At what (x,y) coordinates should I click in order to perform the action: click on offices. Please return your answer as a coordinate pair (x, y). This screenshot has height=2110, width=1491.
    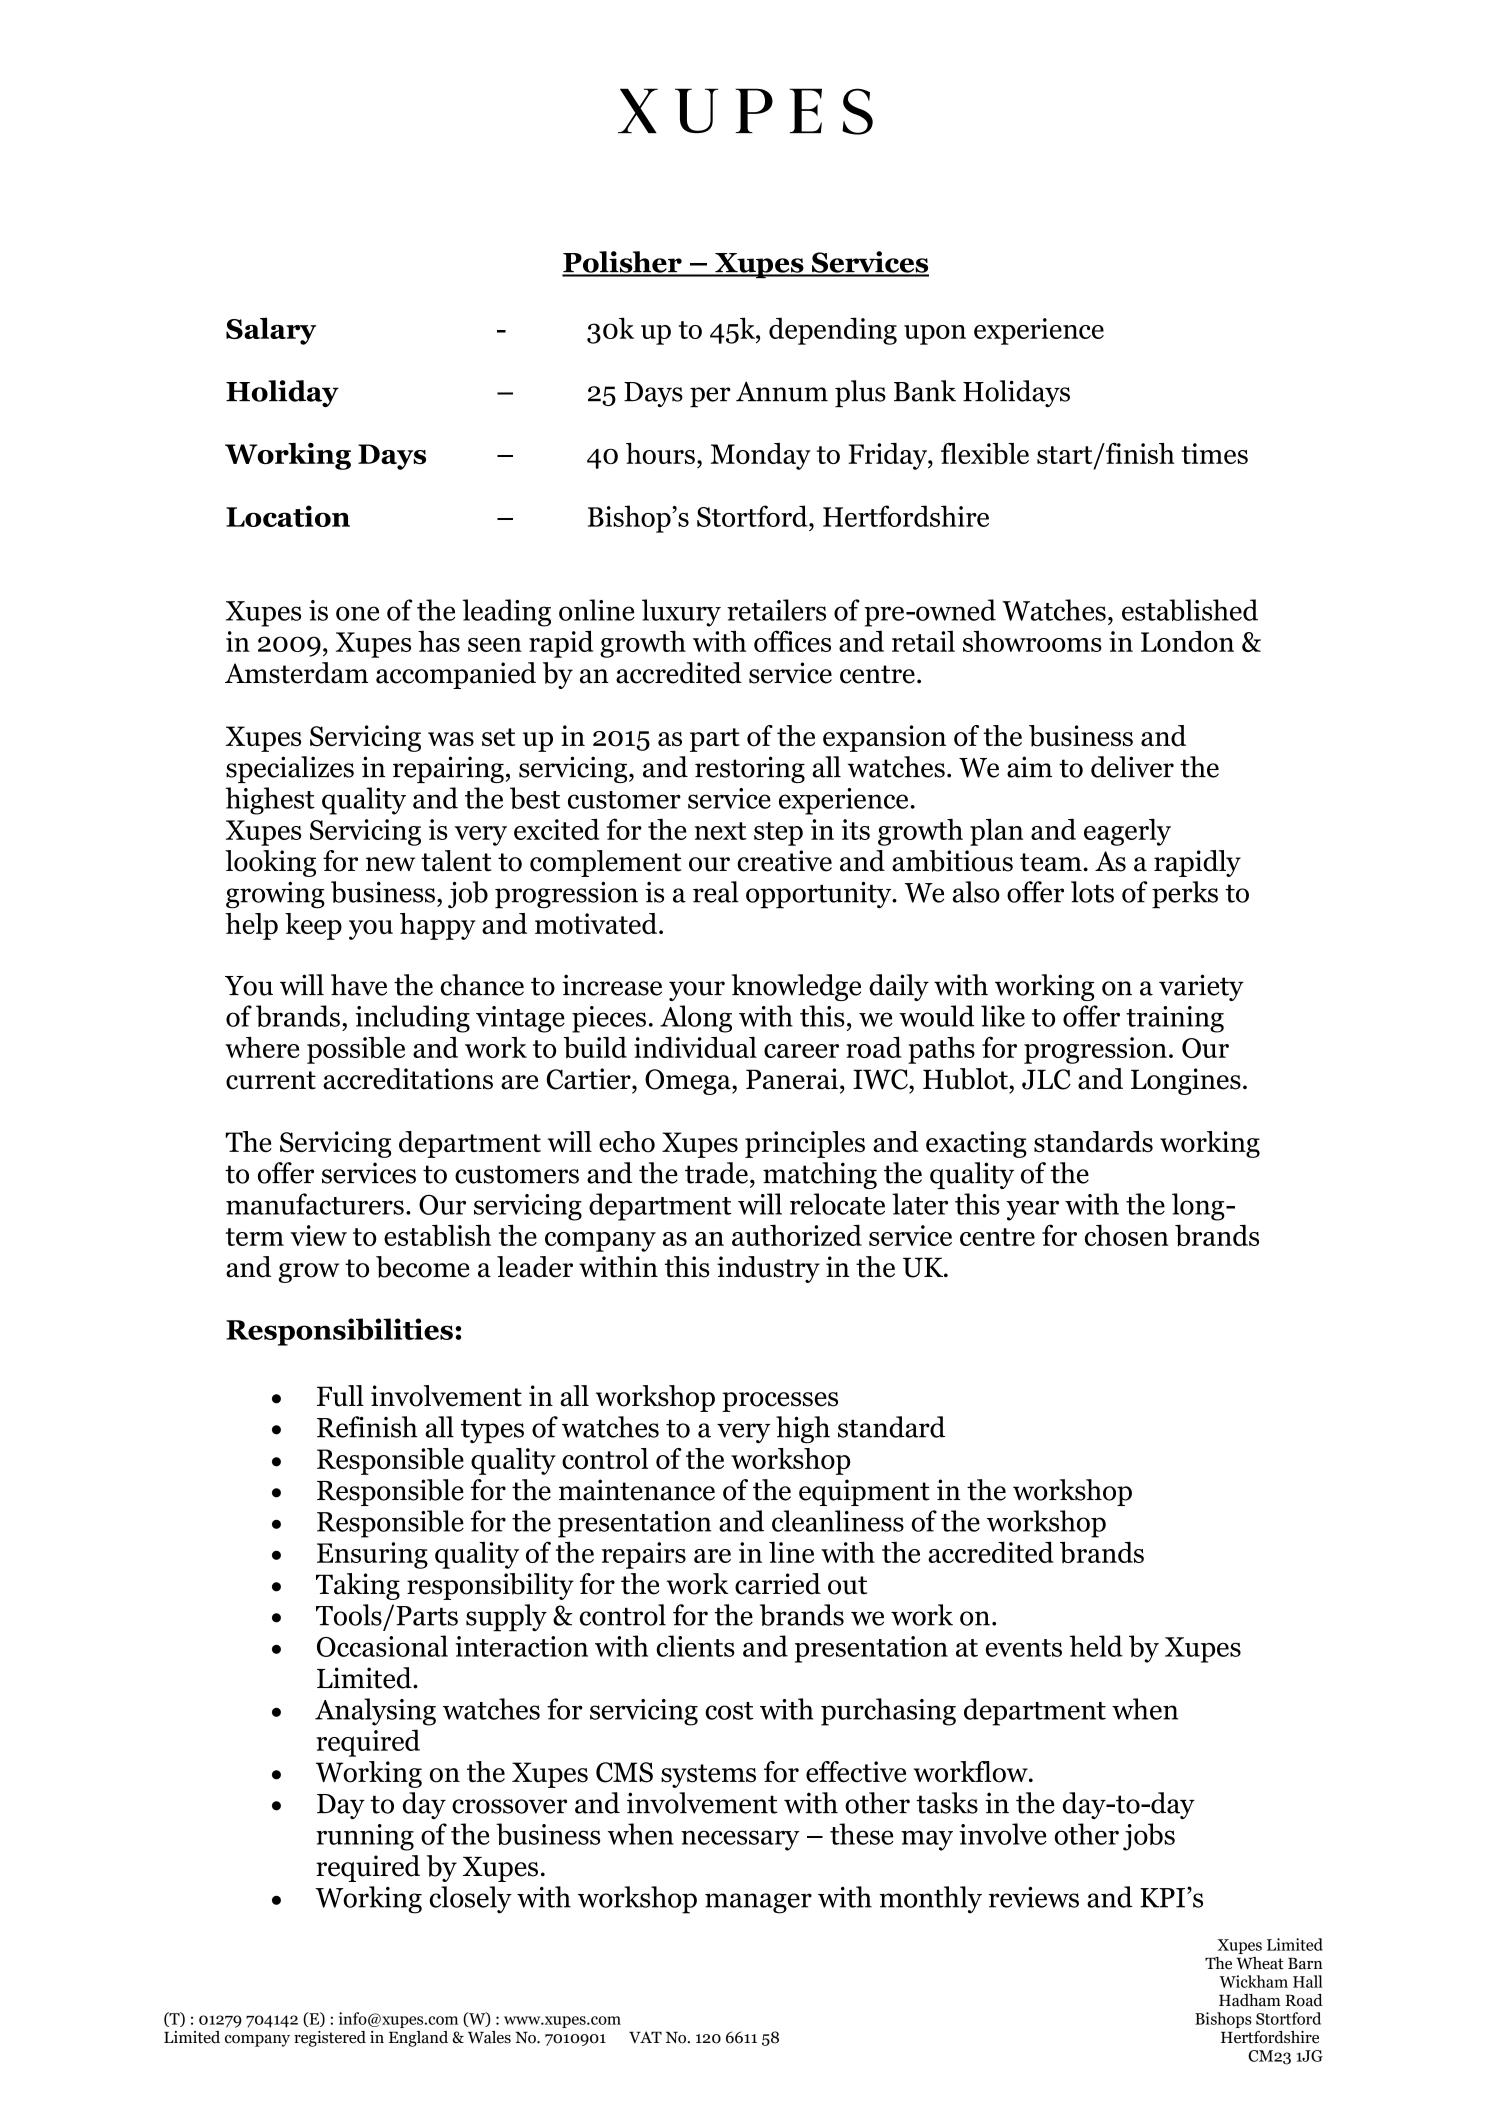
    Looking at the image, I should click on (792, 641).
